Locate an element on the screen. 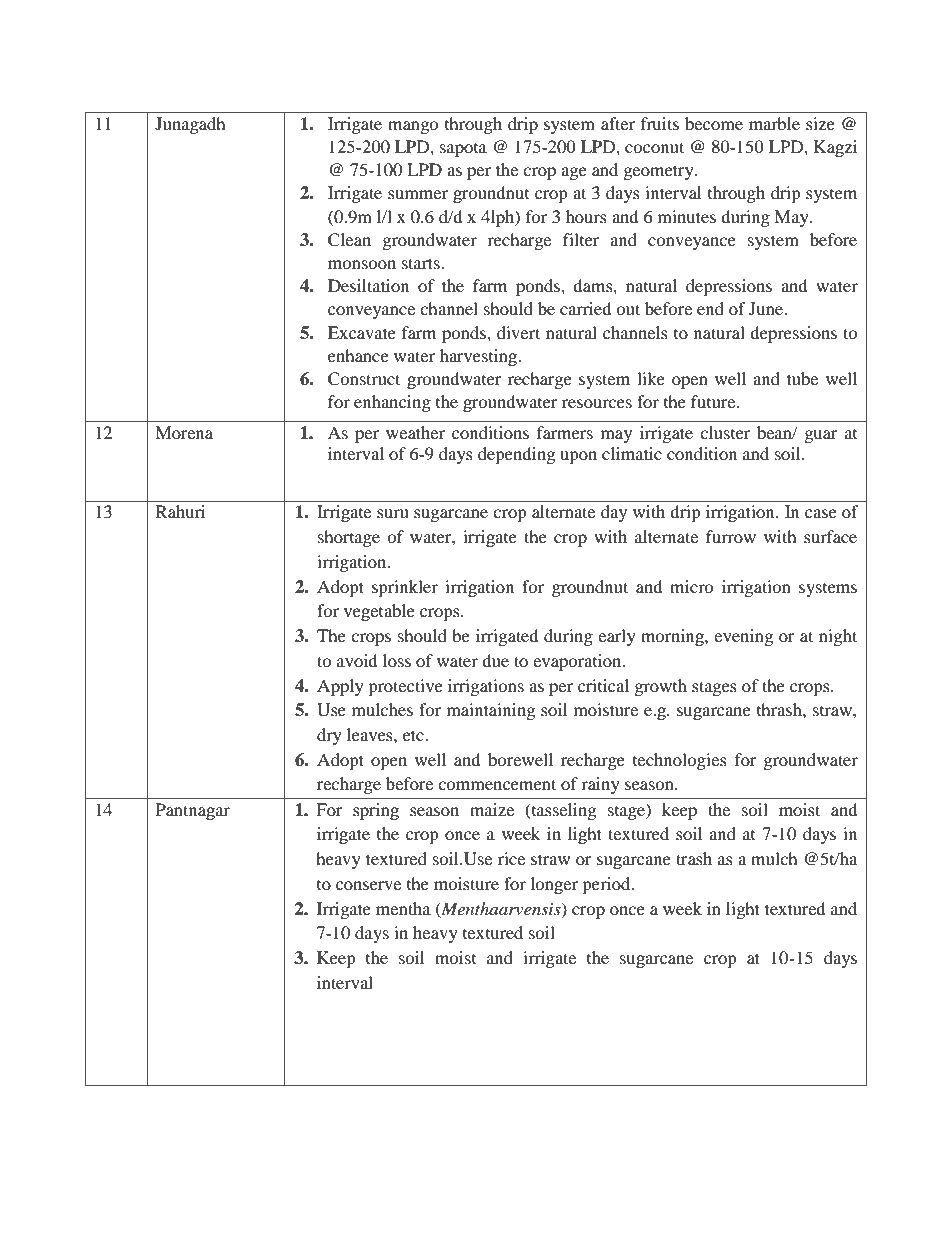 This screenshot has width=952, height=1233. due is located at coordinates (495, 660).
